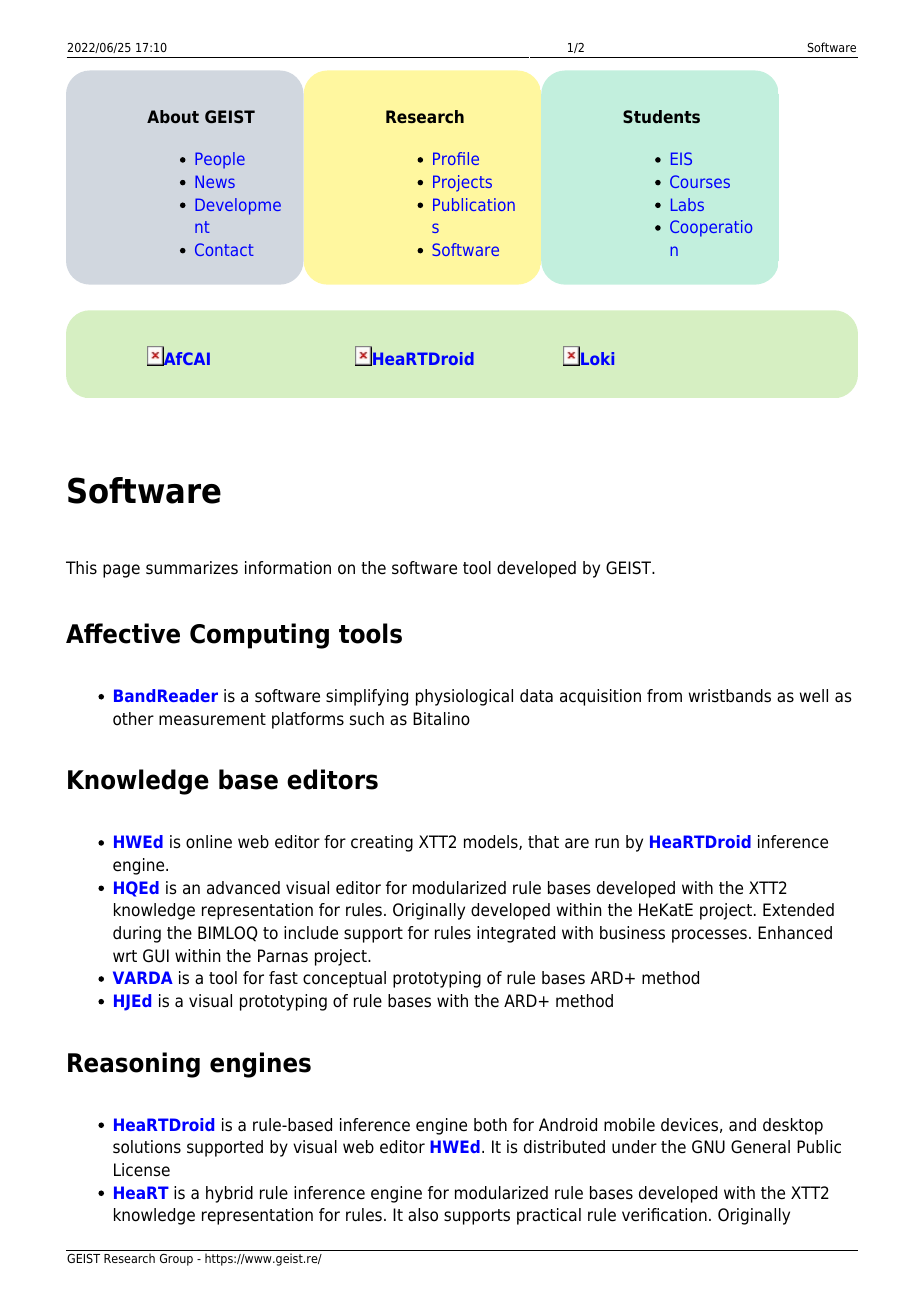 The width and height of the screenshot is (924, 1308). What do you see at coordinates (709, 936) in the screenshot?
I see `processes` at bounding box center [709, 936].
